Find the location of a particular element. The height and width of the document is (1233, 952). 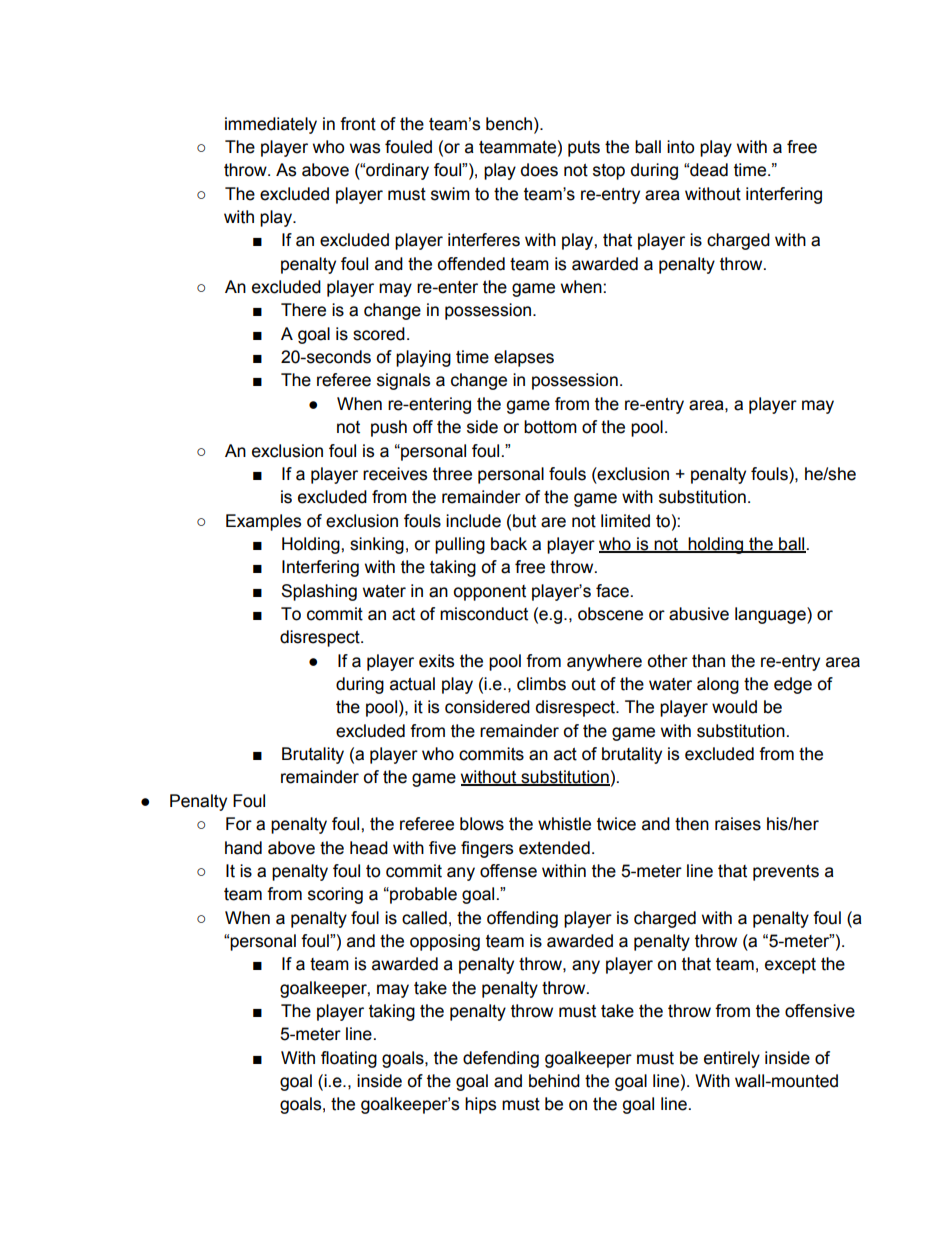

into is located at coordinates (680, 147).
